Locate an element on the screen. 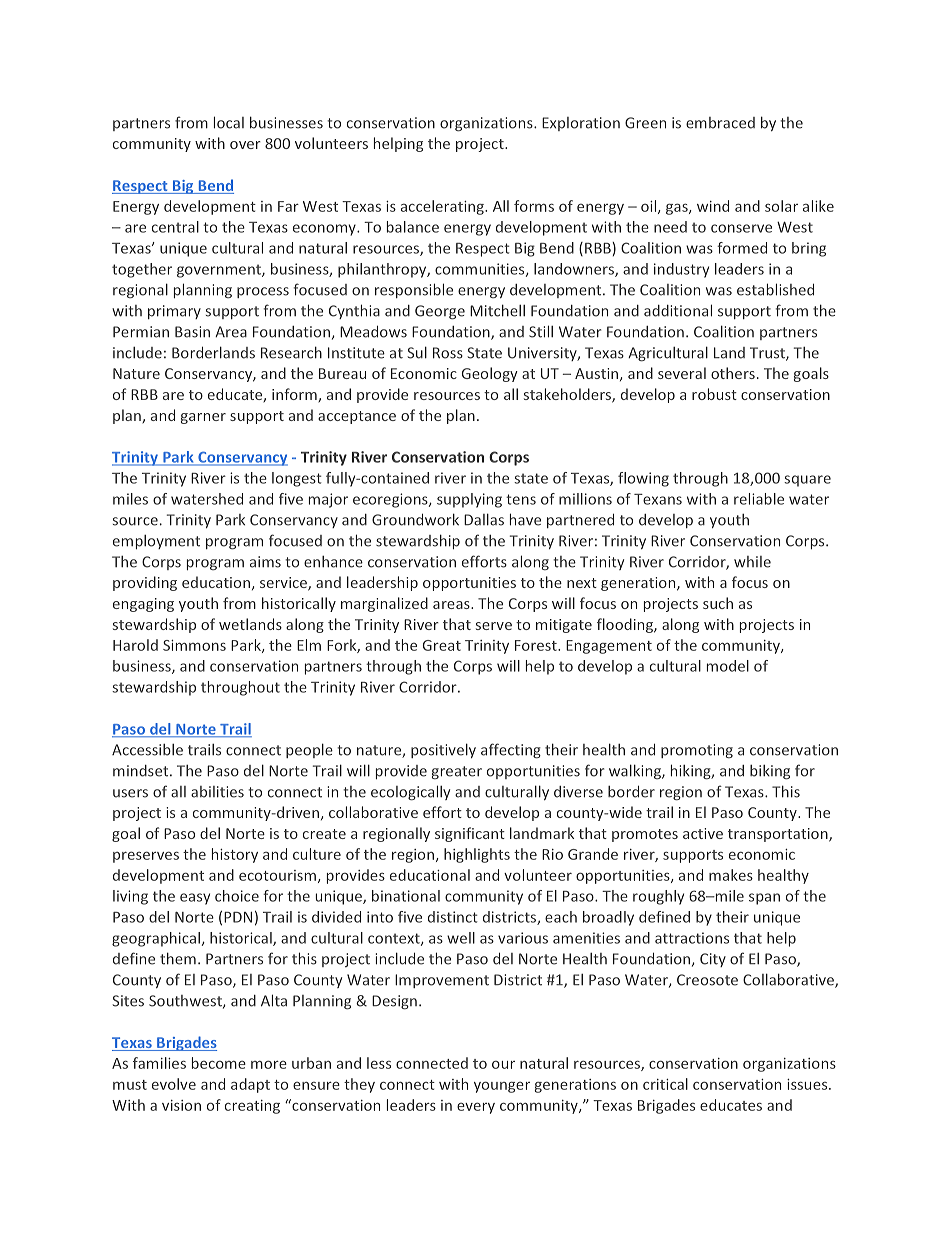 The width and height of the screenshot is (952, 1233). such is located at coordinates (718, 603).
